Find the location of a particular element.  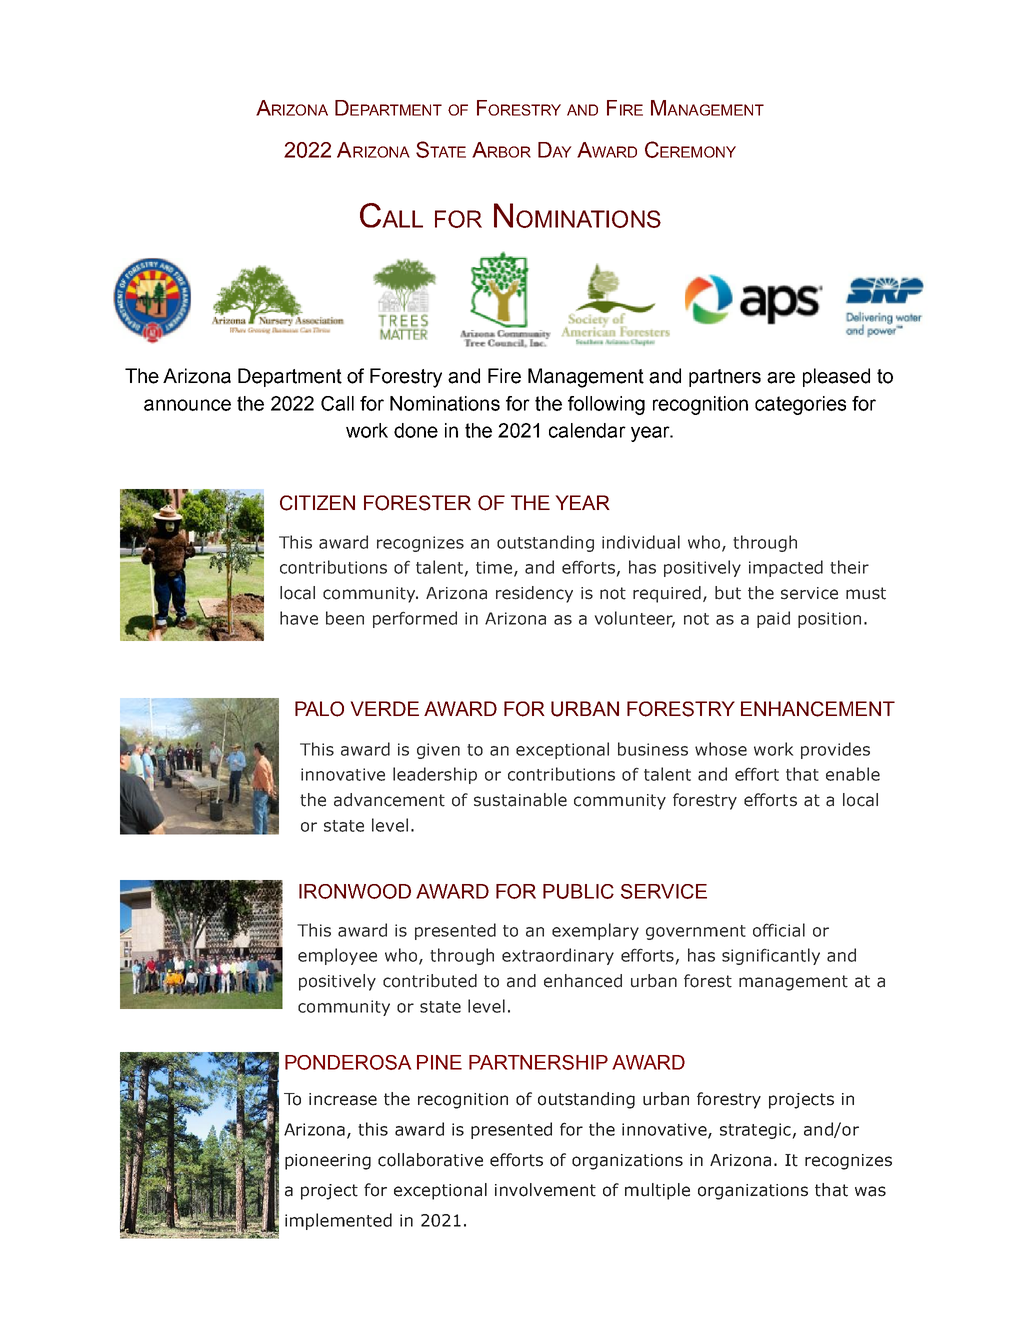

advancement is located at coordinates (389, 800).
